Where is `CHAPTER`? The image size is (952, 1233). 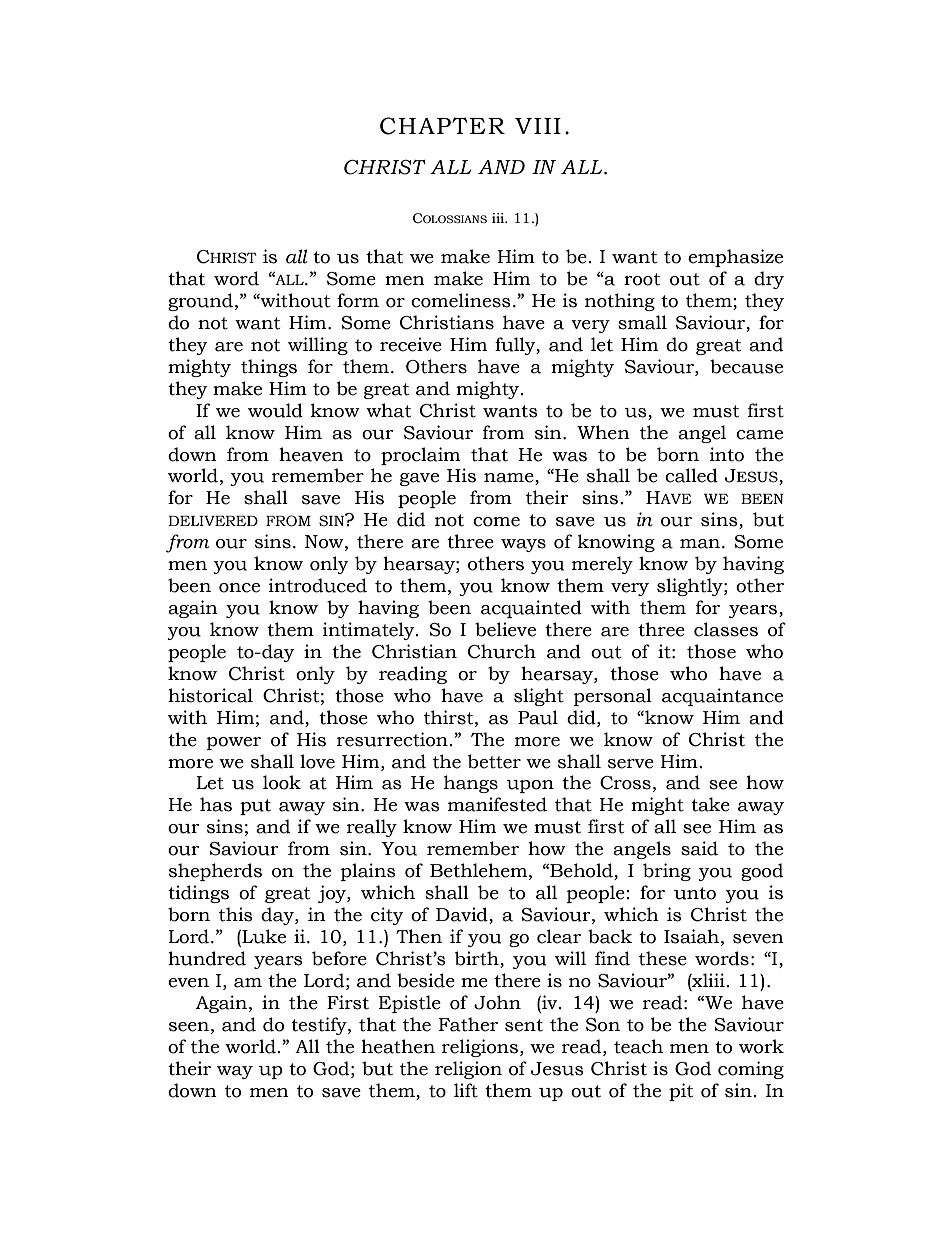
CHAPTER is located at coordinates (442, 126).
